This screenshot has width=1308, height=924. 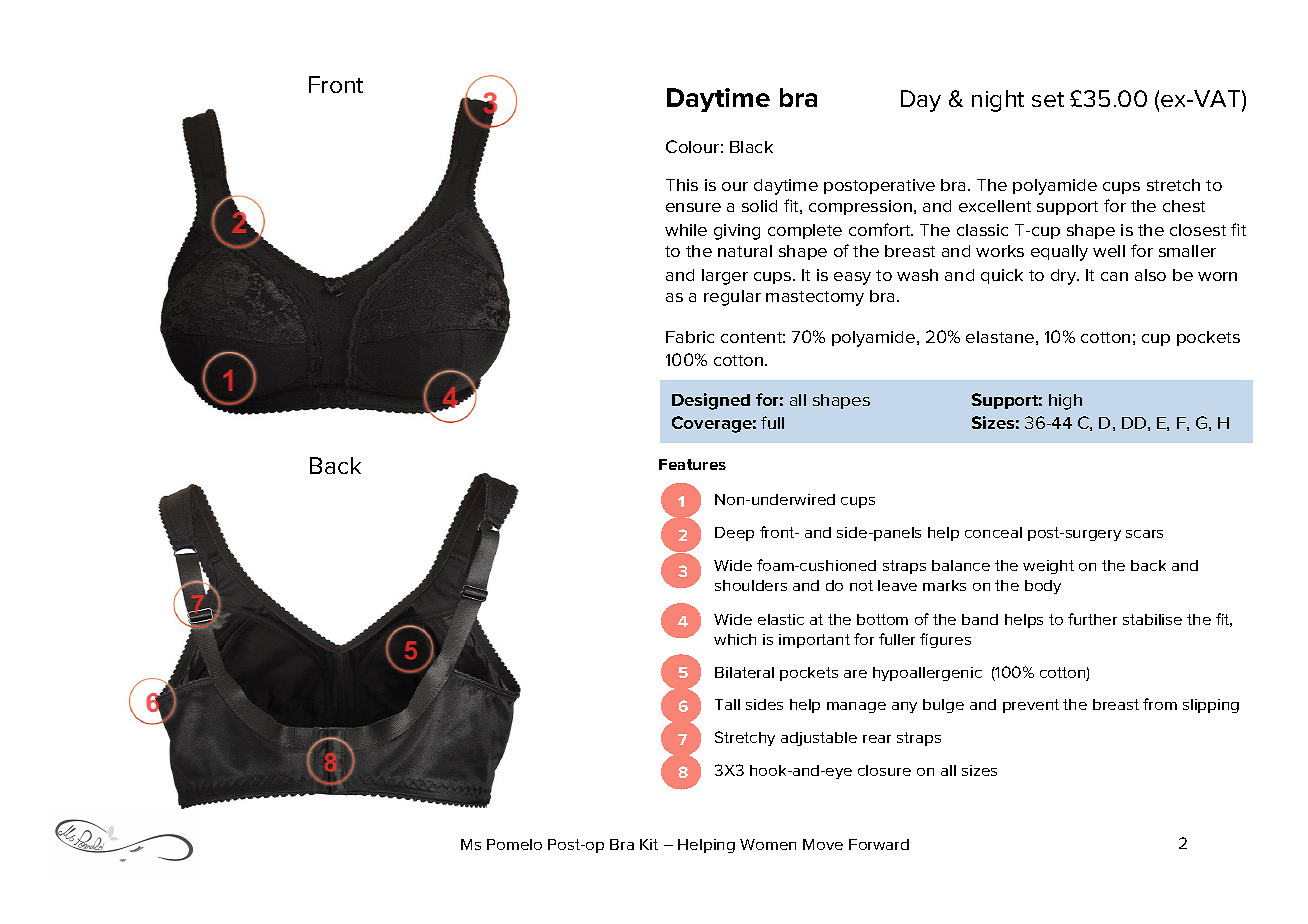 I want to click on regular, so click(x=732, y=298).
